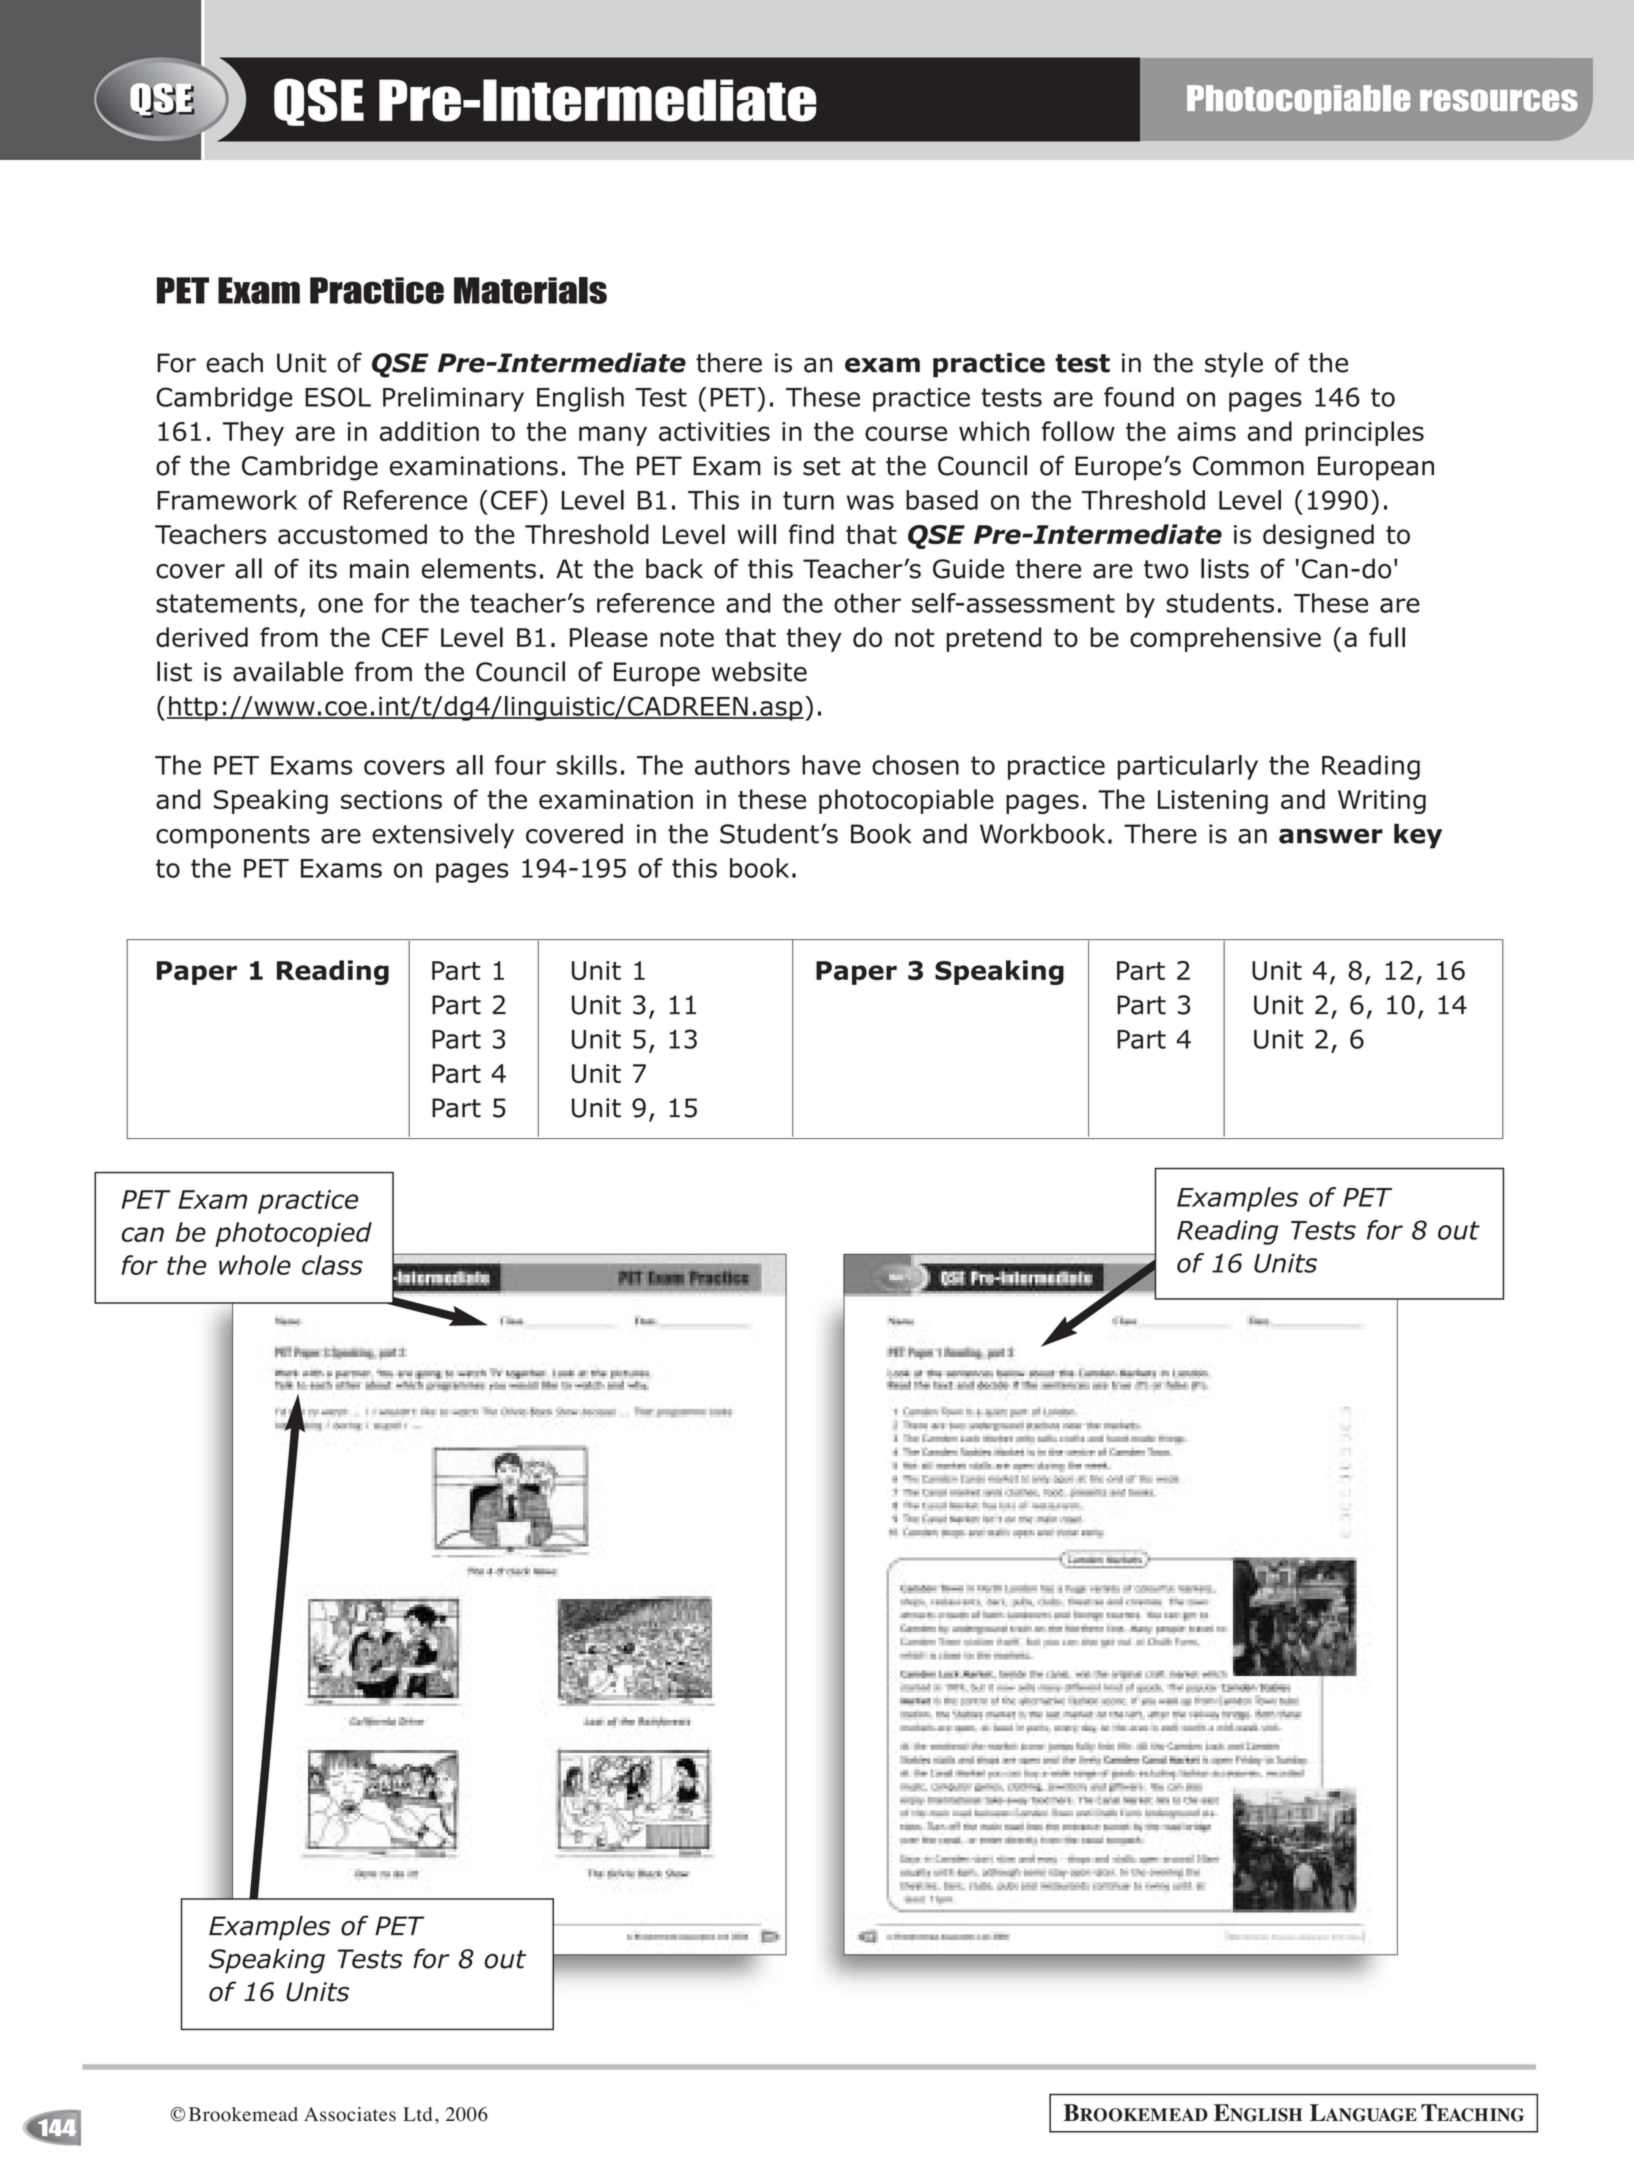 The image size is (1634, 2178). Describe the element at coordinates (350, 2114) in the document. I see `Associates` at that location.
